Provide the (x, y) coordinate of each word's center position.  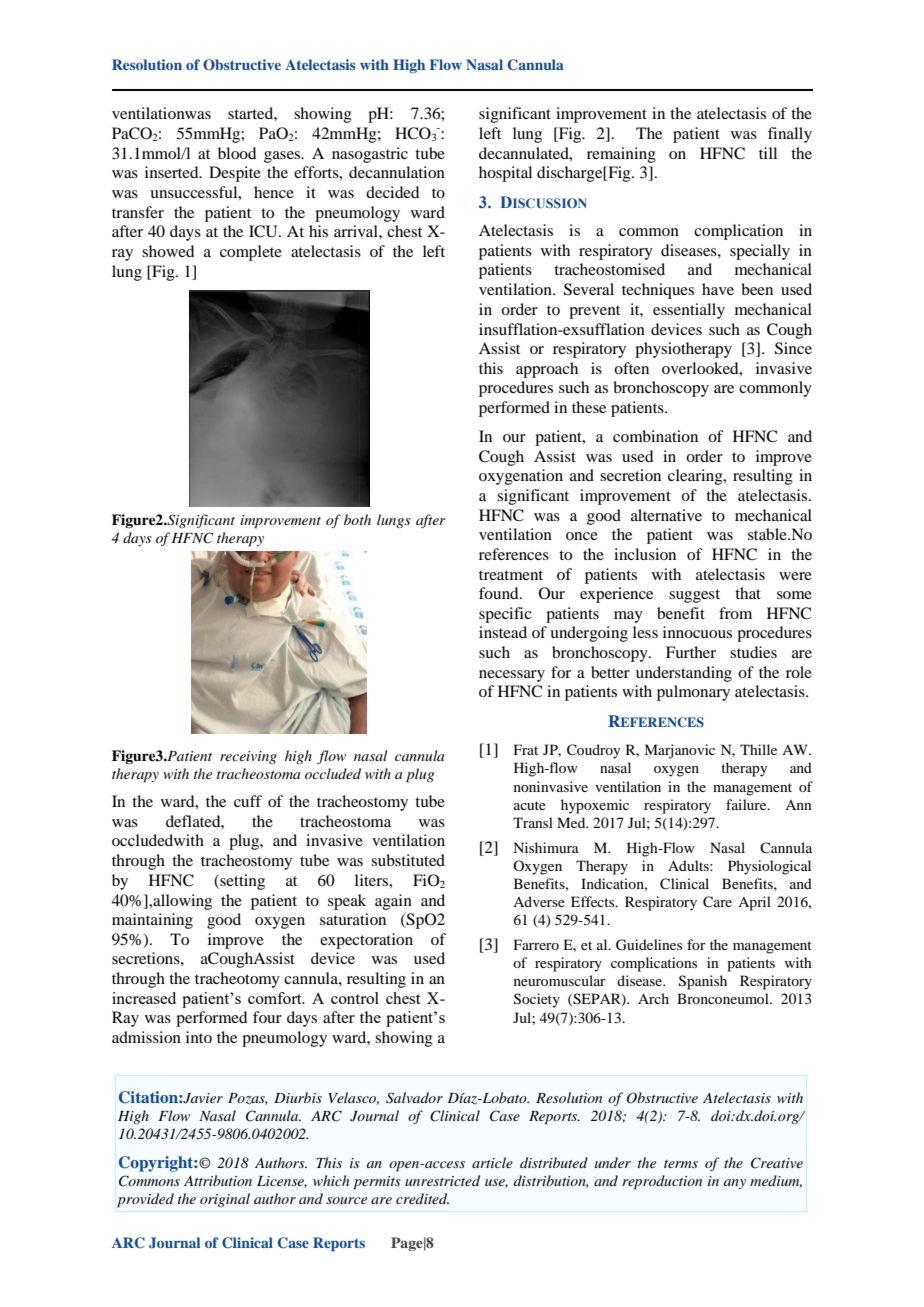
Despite (235, 174)
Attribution (218, 1180)
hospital (505, 174)
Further (691, 652)
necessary (512, 676)
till (768, 153)
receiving (248, 757)
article (492, 1162)
